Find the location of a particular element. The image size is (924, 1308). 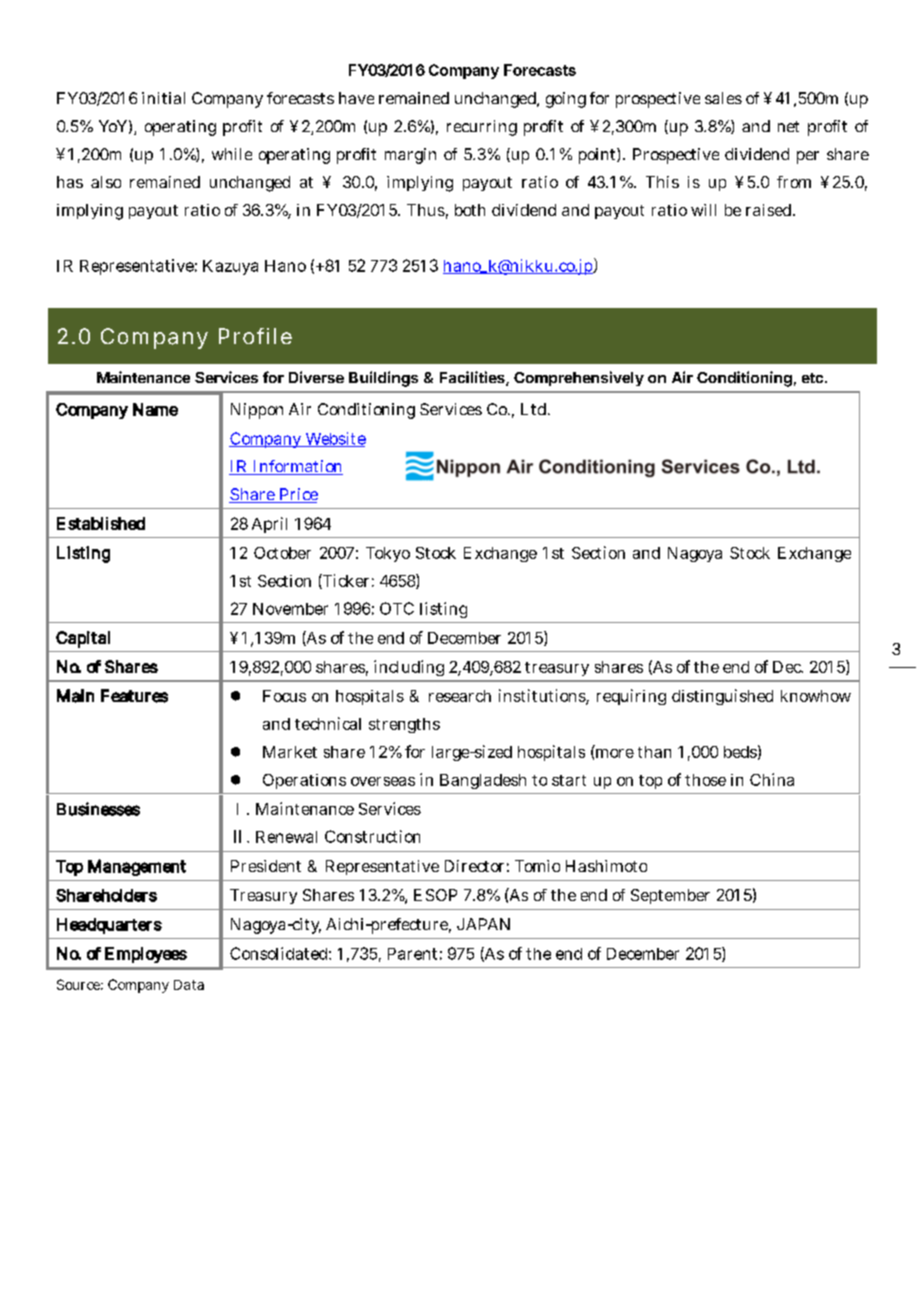

sales is located at coordinates (723, 98).
